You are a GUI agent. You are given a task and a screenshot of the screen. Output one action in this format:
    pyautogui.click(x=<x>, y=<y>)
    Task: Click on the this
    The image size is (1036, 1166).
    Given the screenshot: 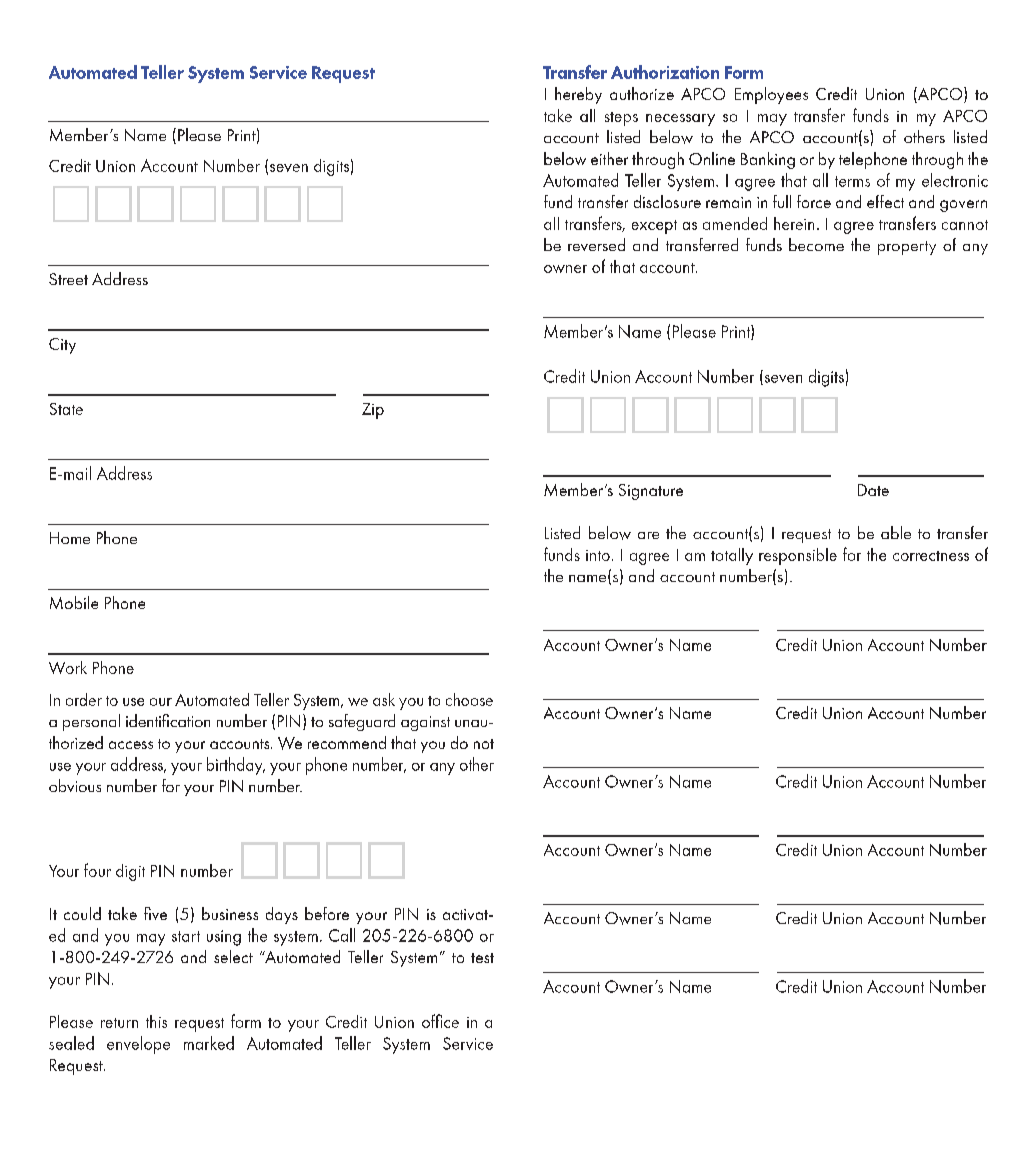 What is the action you would take?
    pyautogui.click(x=156, y=1021)
